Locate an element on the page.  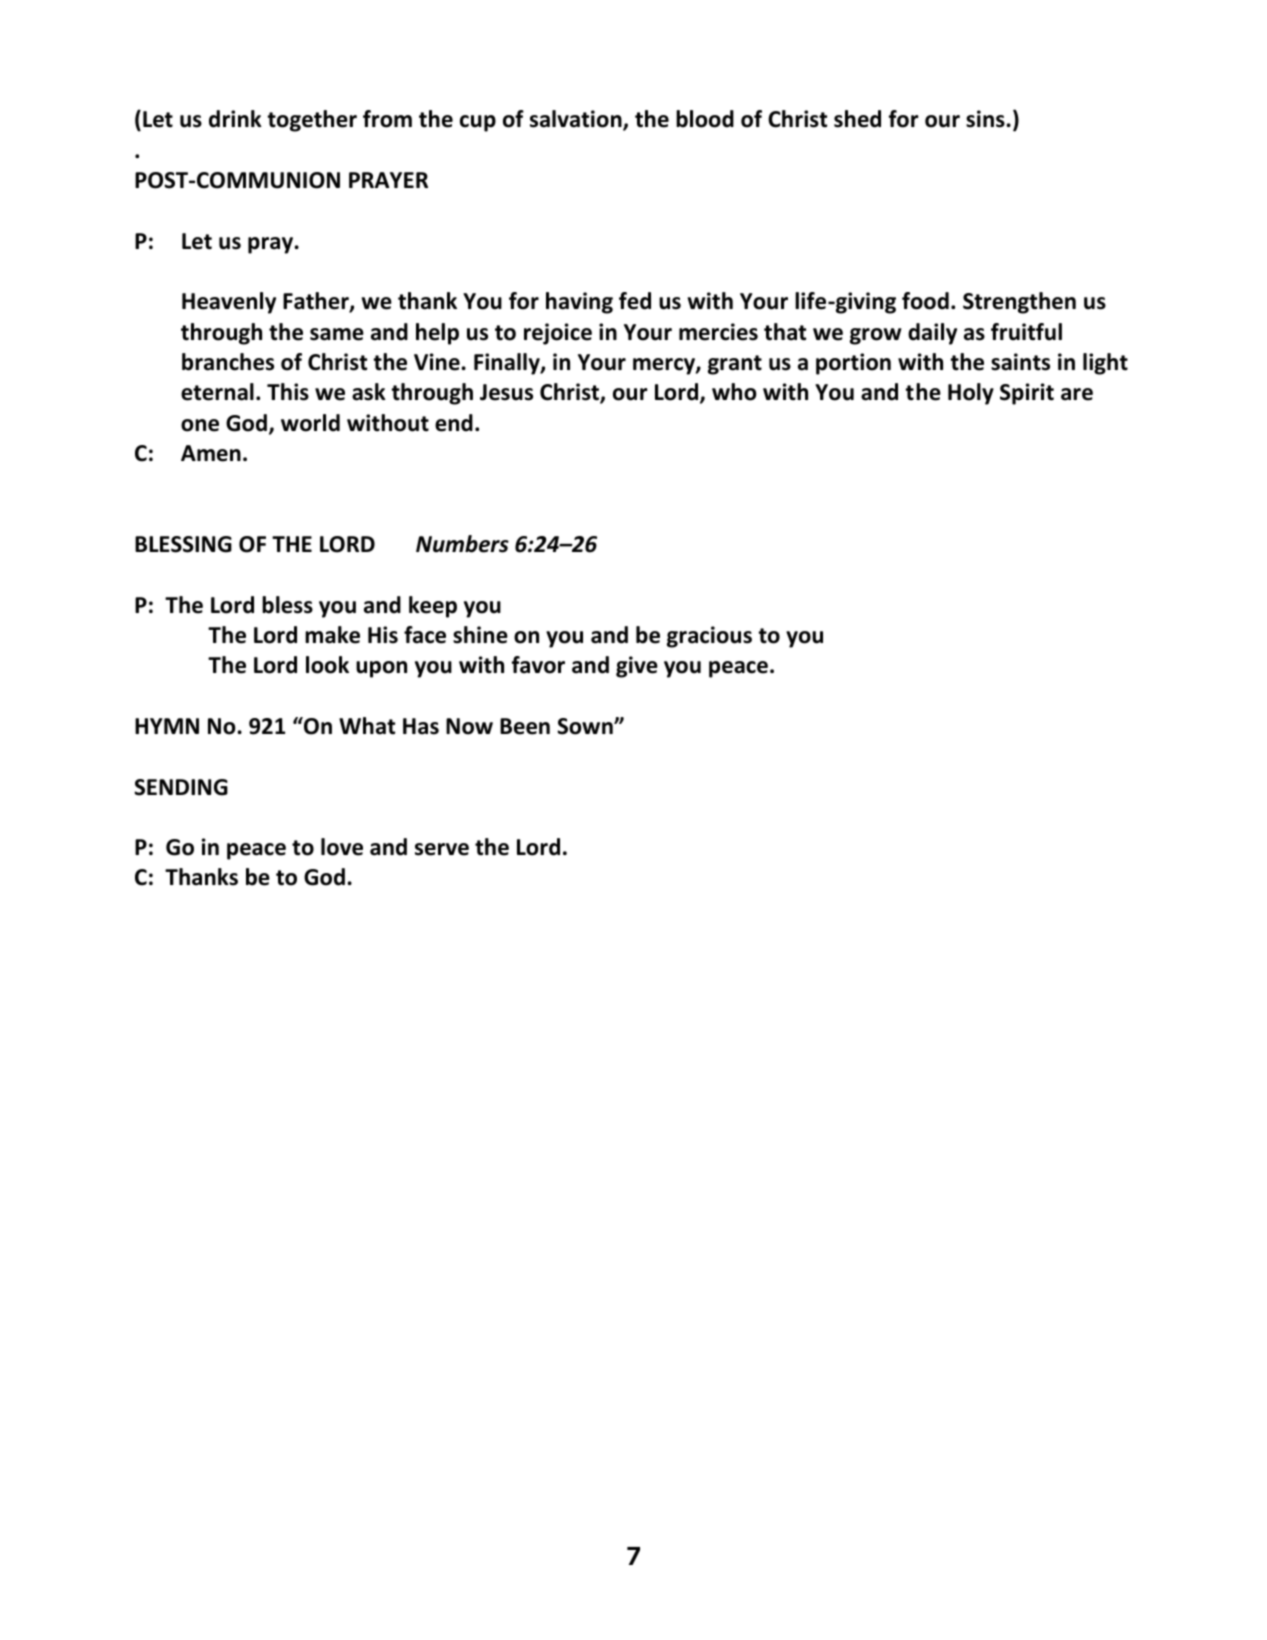
sins is located at coordinates (986, 119).
